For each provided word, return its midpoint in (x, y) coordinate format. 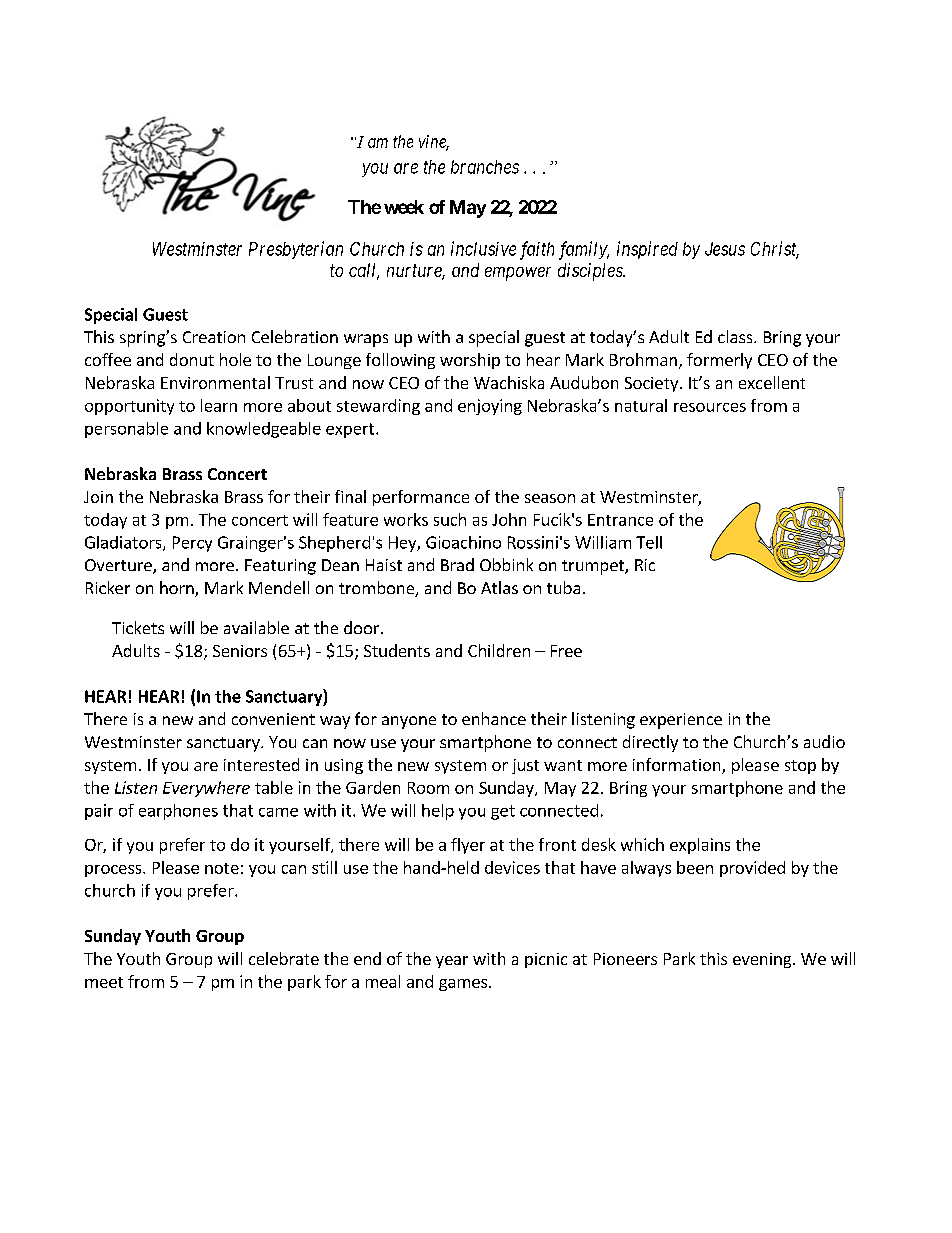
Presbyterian (296, 250)
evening (763, 960)
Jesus (725, 249)
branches (485, 167)
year (452, 962)
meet (104, 982)
